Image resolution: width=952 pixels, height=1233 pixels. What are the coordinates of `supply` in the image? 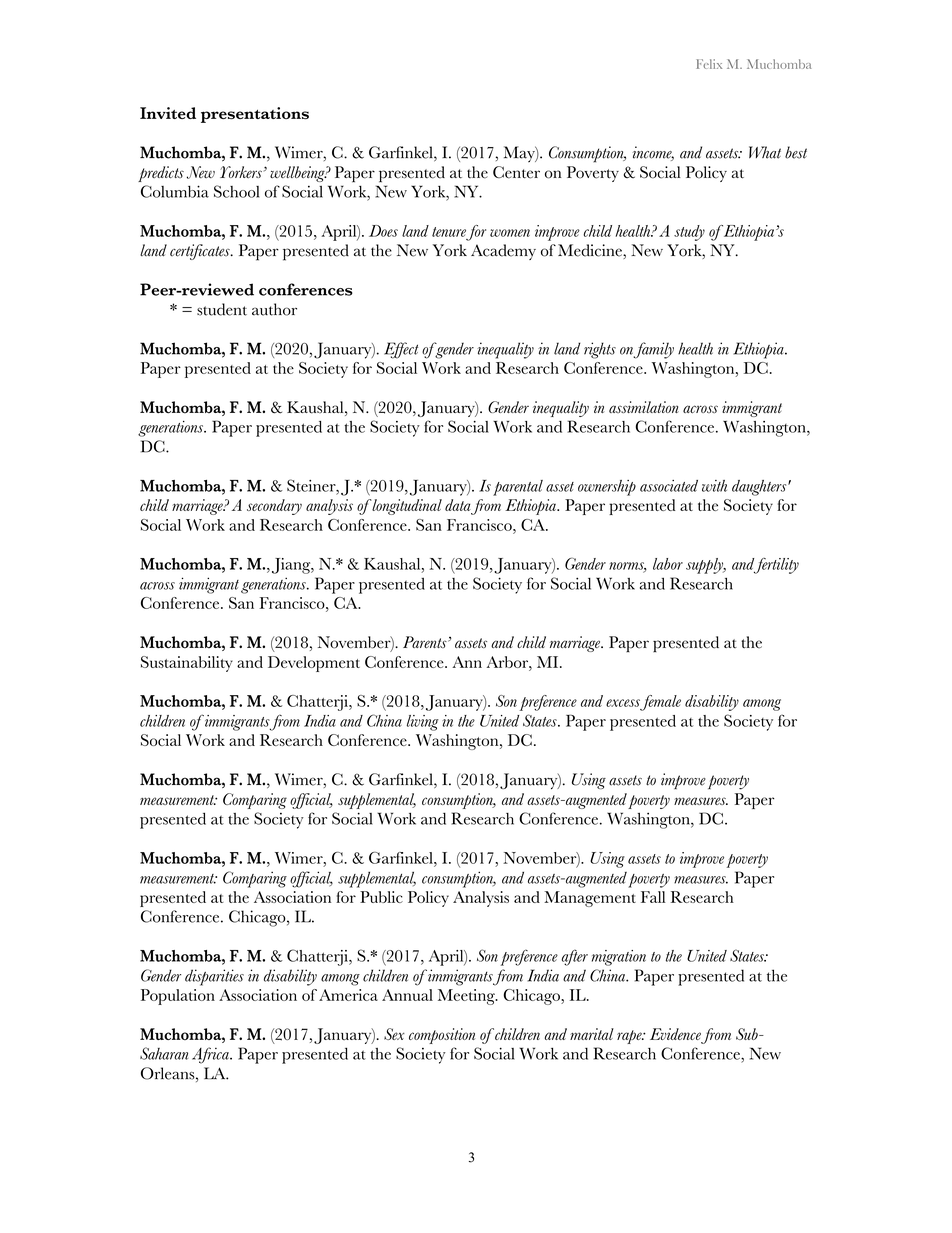 It's located at (706, 566).
